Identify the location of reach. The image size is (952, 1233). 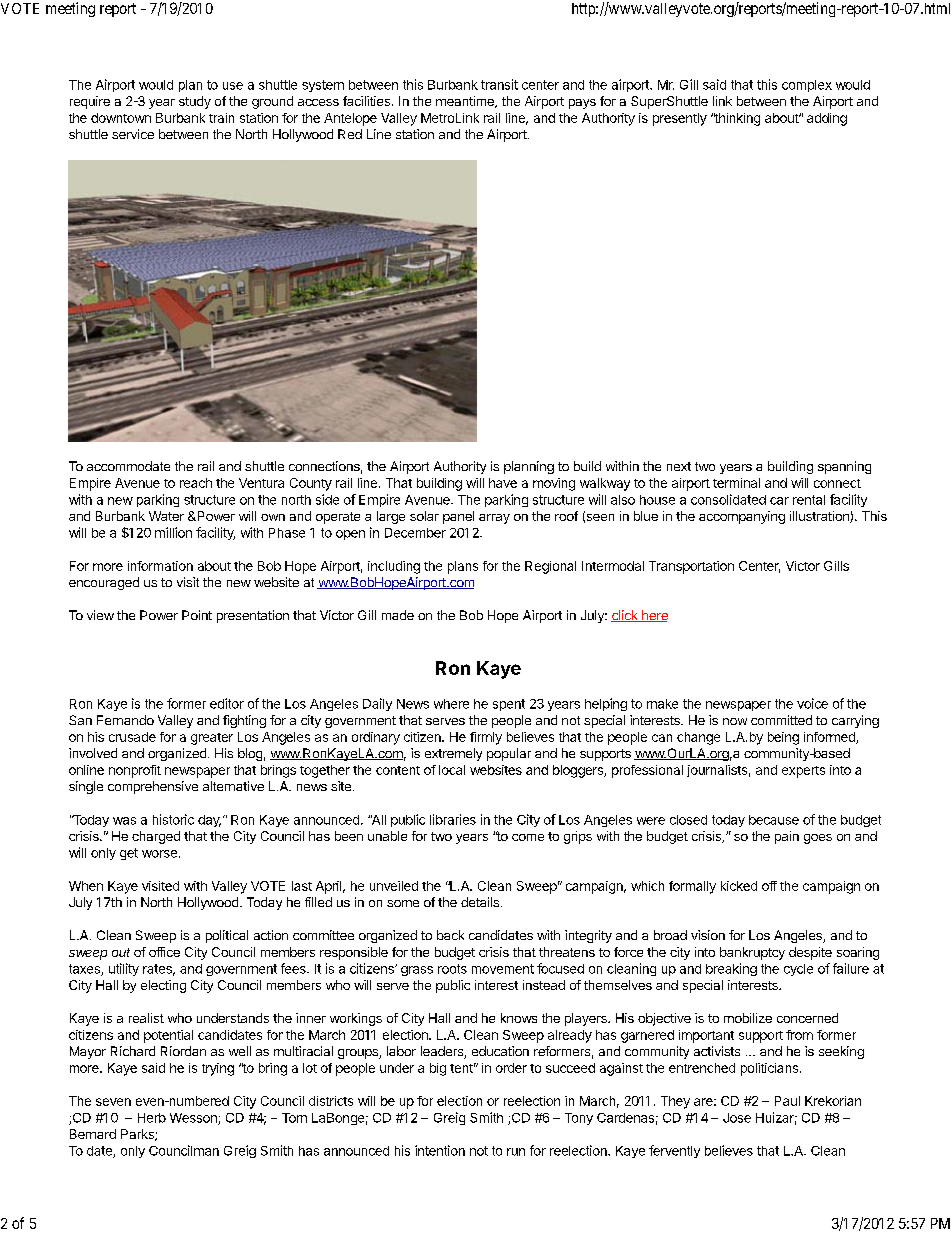
(196, 483).
